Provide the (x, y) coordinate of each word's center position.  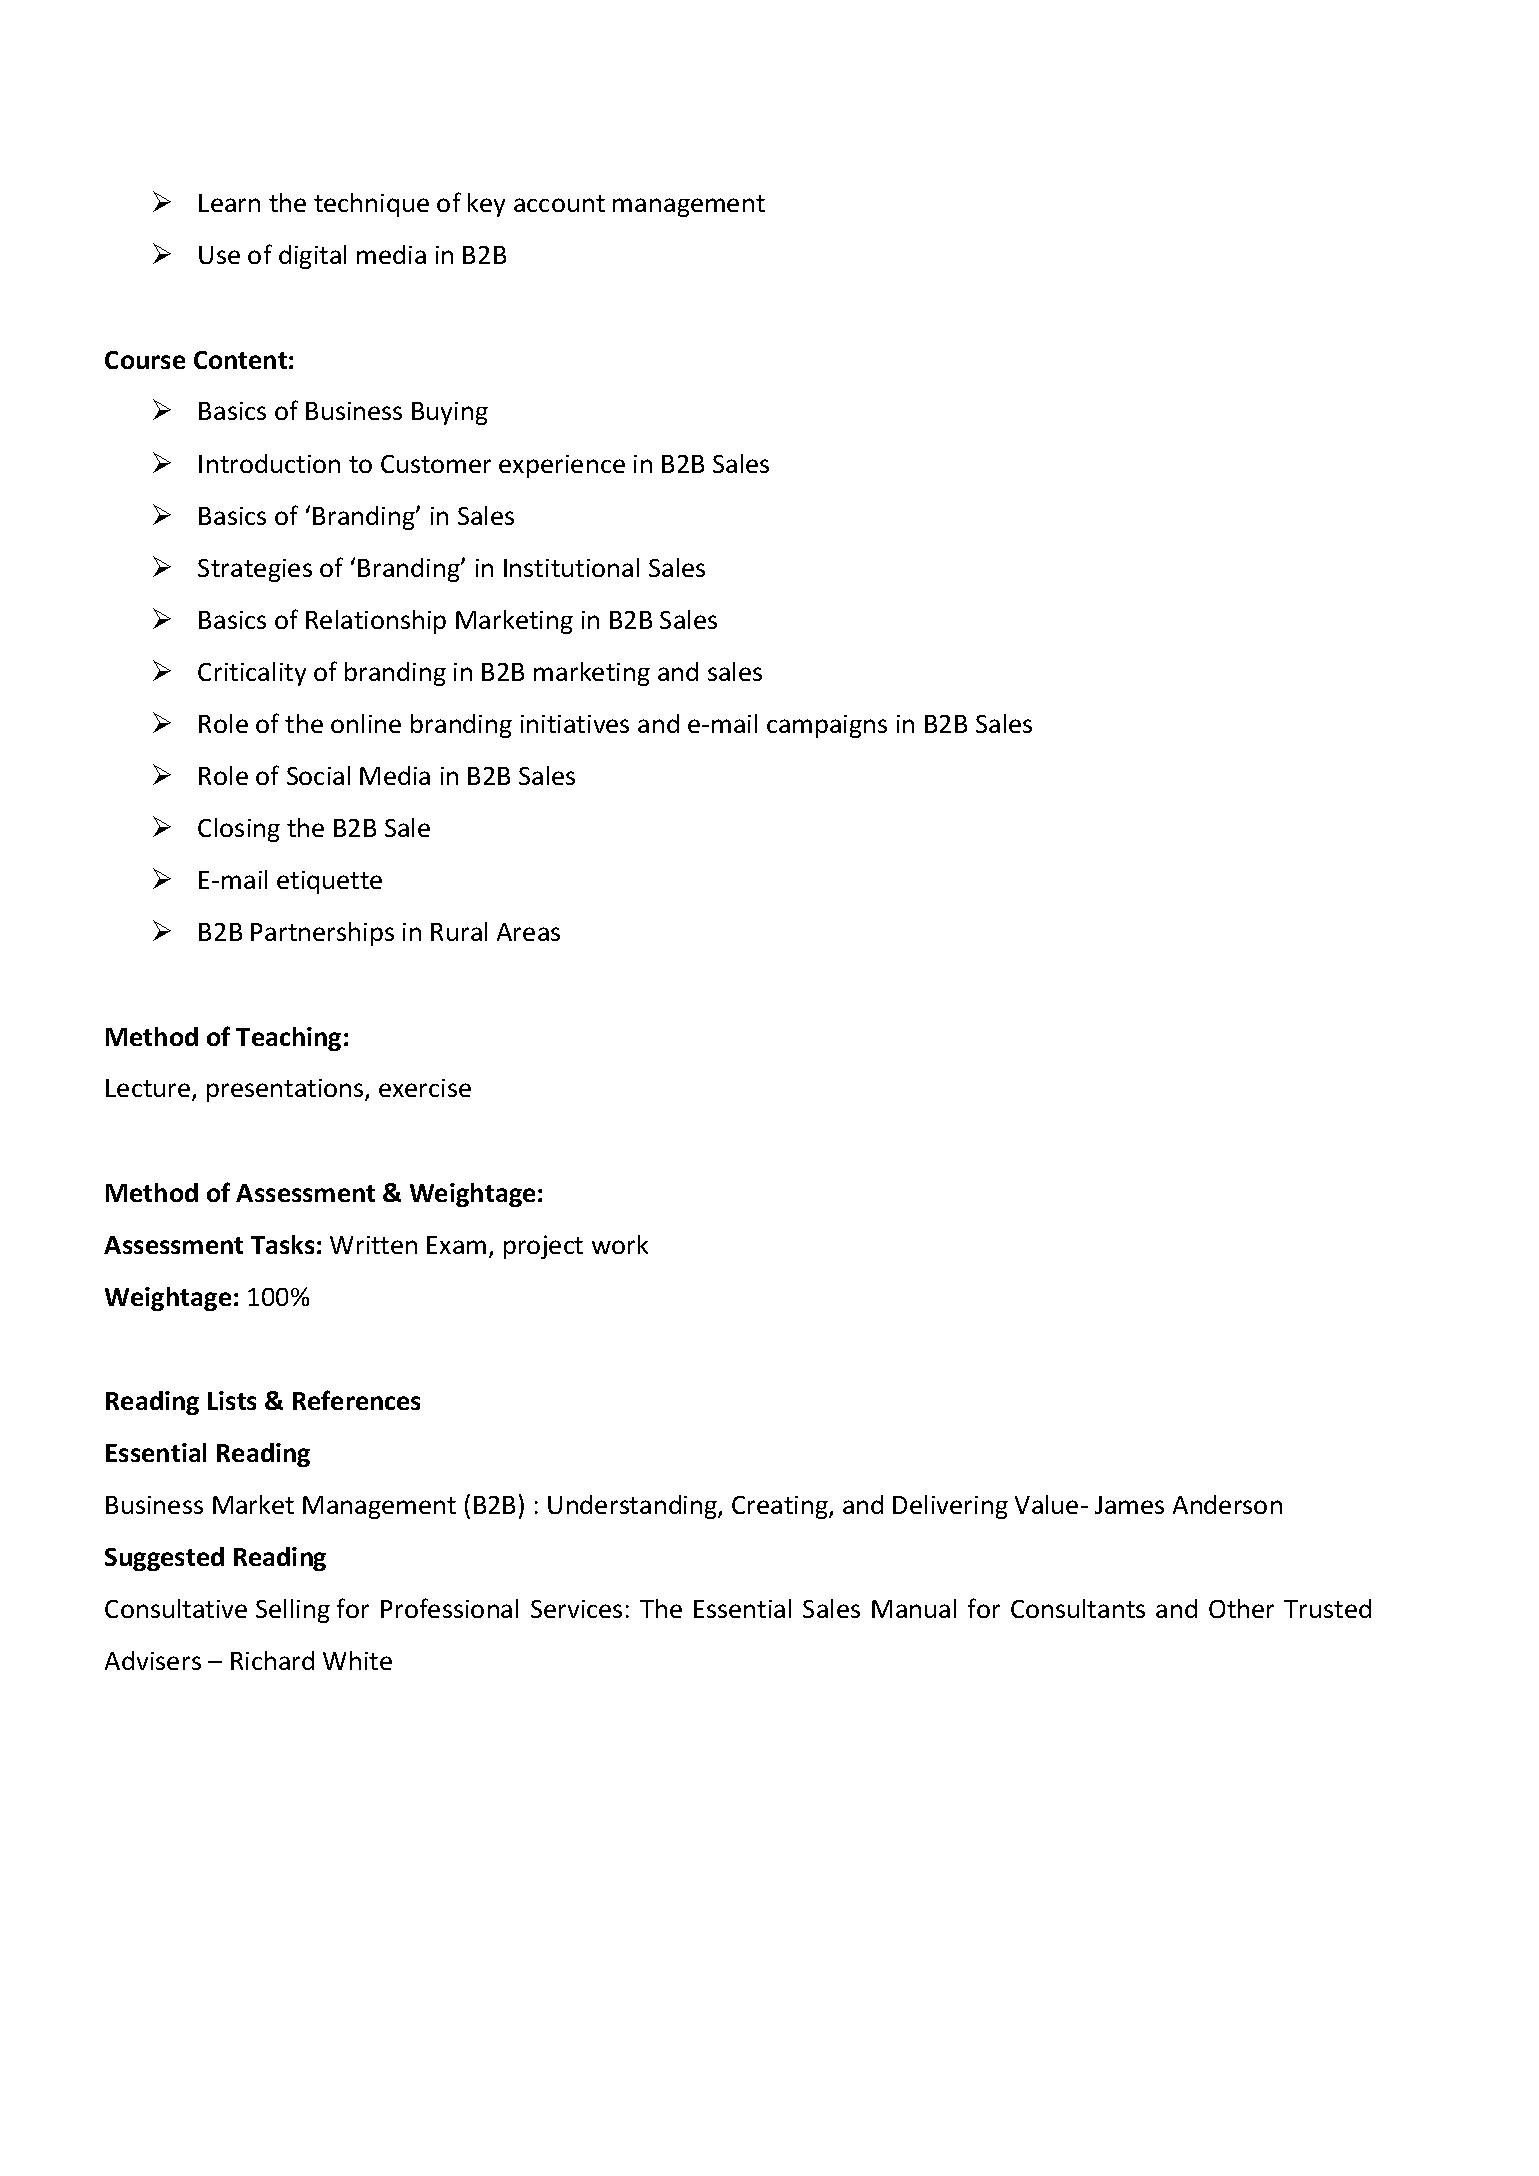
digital (312, 257)
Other (1241, 1608)
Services (576, 1609)
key (486, 205)
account (559, 203)
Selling (293, 1611)
